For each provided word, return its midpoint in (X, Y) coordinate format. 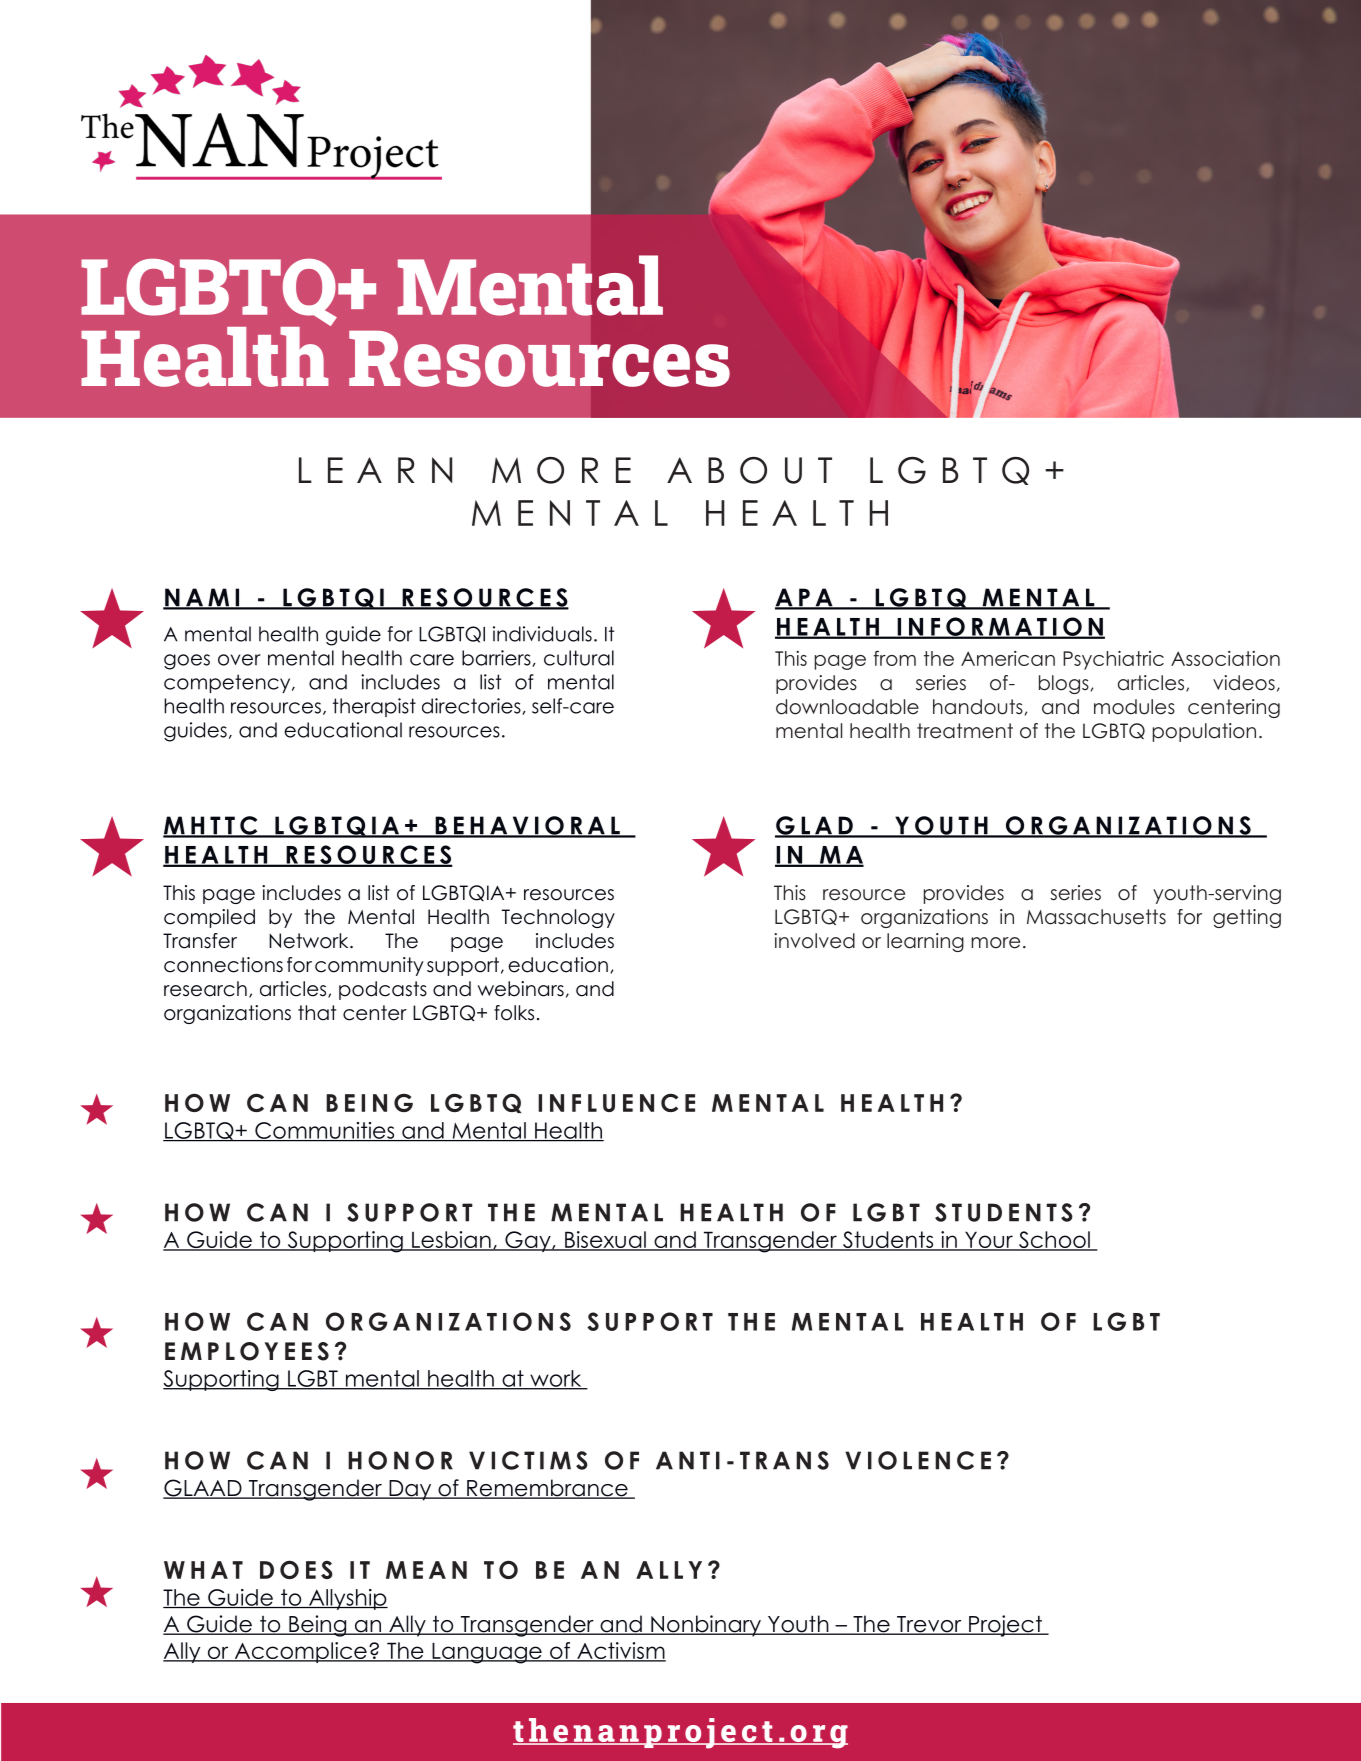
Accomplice (300, 1652)
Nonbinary (706, 1626)
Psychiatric (1113, 660)
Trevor (929, 1625)
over (239, 660)
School (1054, 1241)
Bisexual (605, 1241)
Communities (325, 1131)
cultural (579, 658)
